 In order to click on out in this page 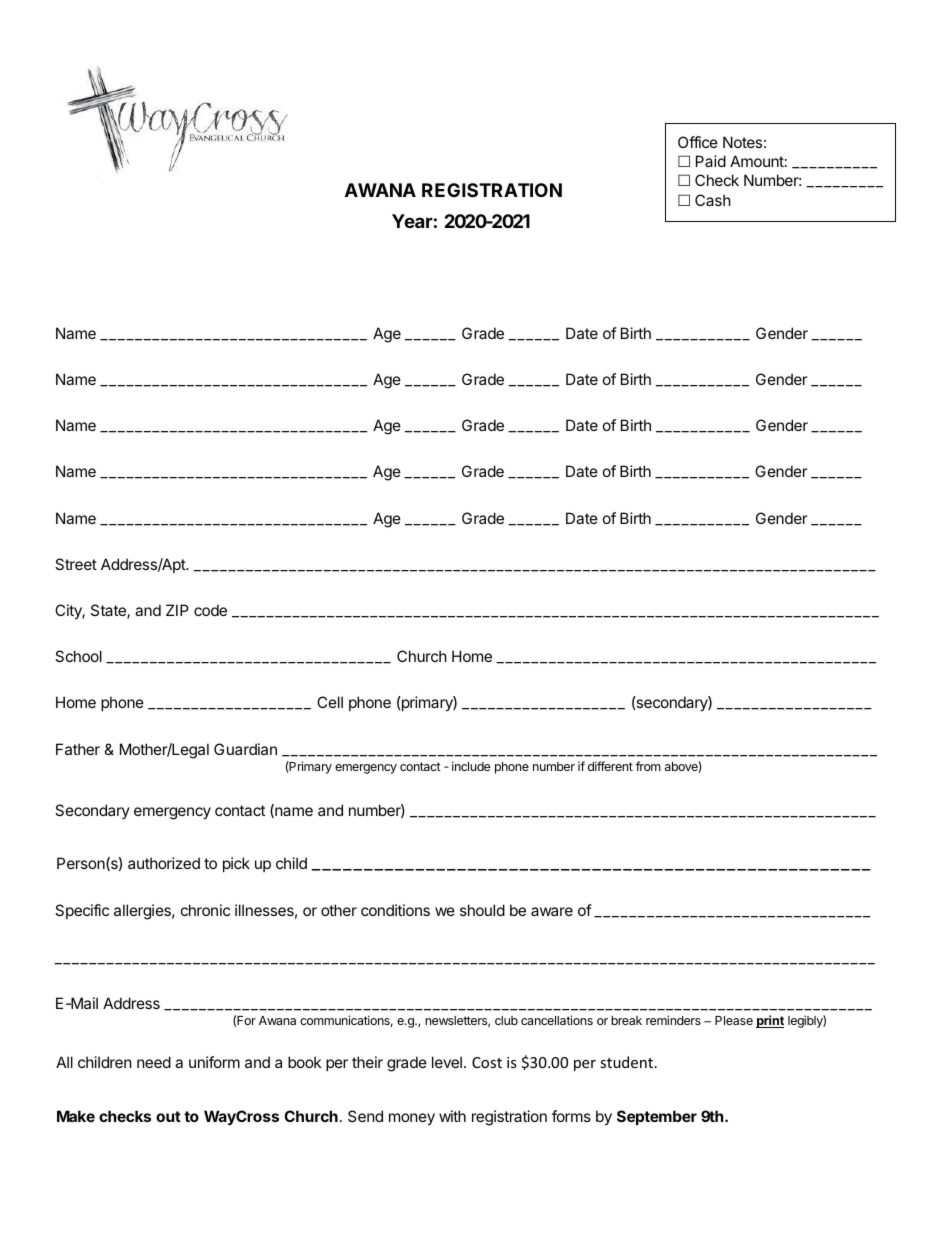, I will do `click(168, 1116)`.
